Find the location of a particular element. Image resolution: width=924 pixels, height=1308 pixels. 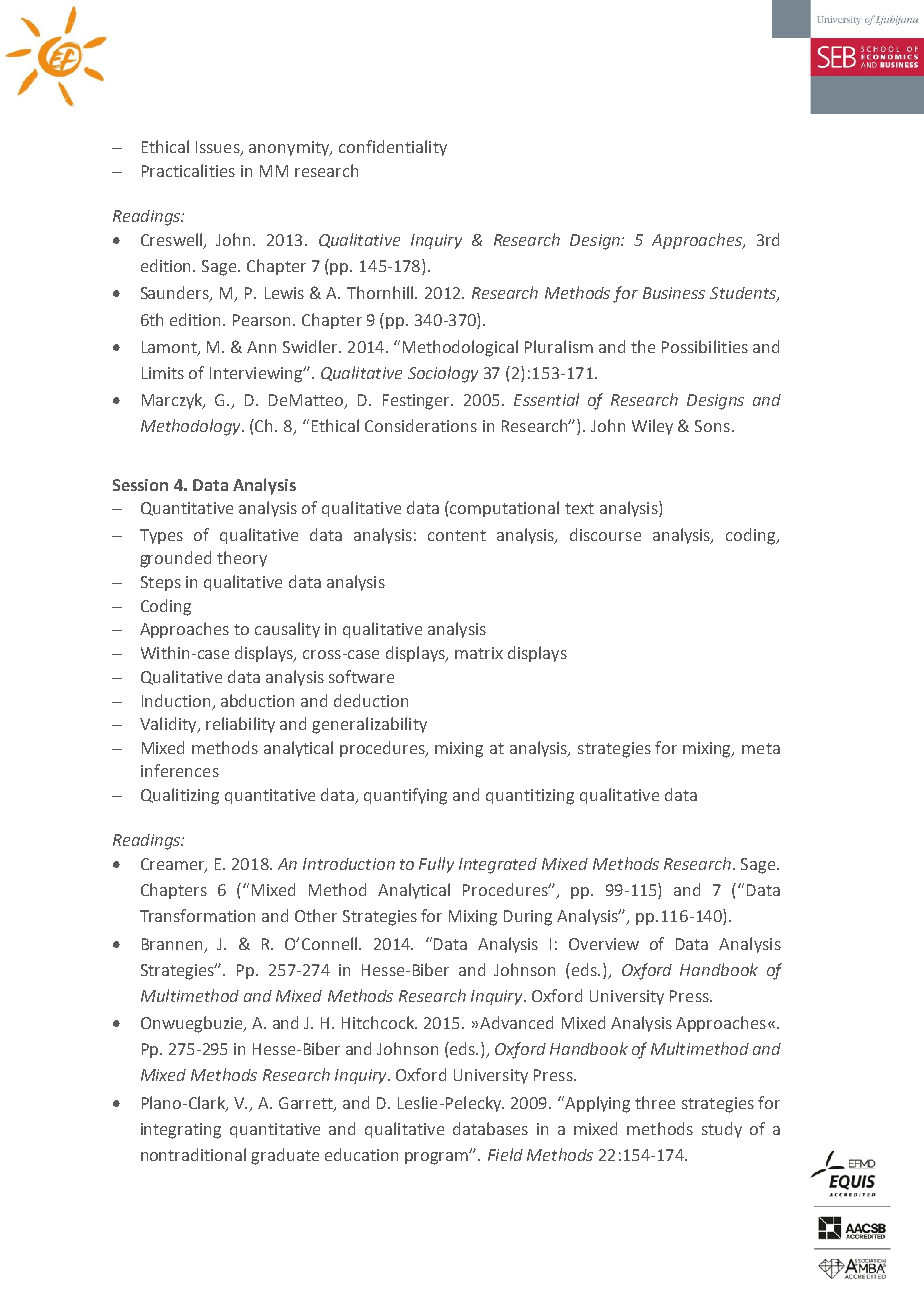

inferences is located at coordinates (180, 770).
